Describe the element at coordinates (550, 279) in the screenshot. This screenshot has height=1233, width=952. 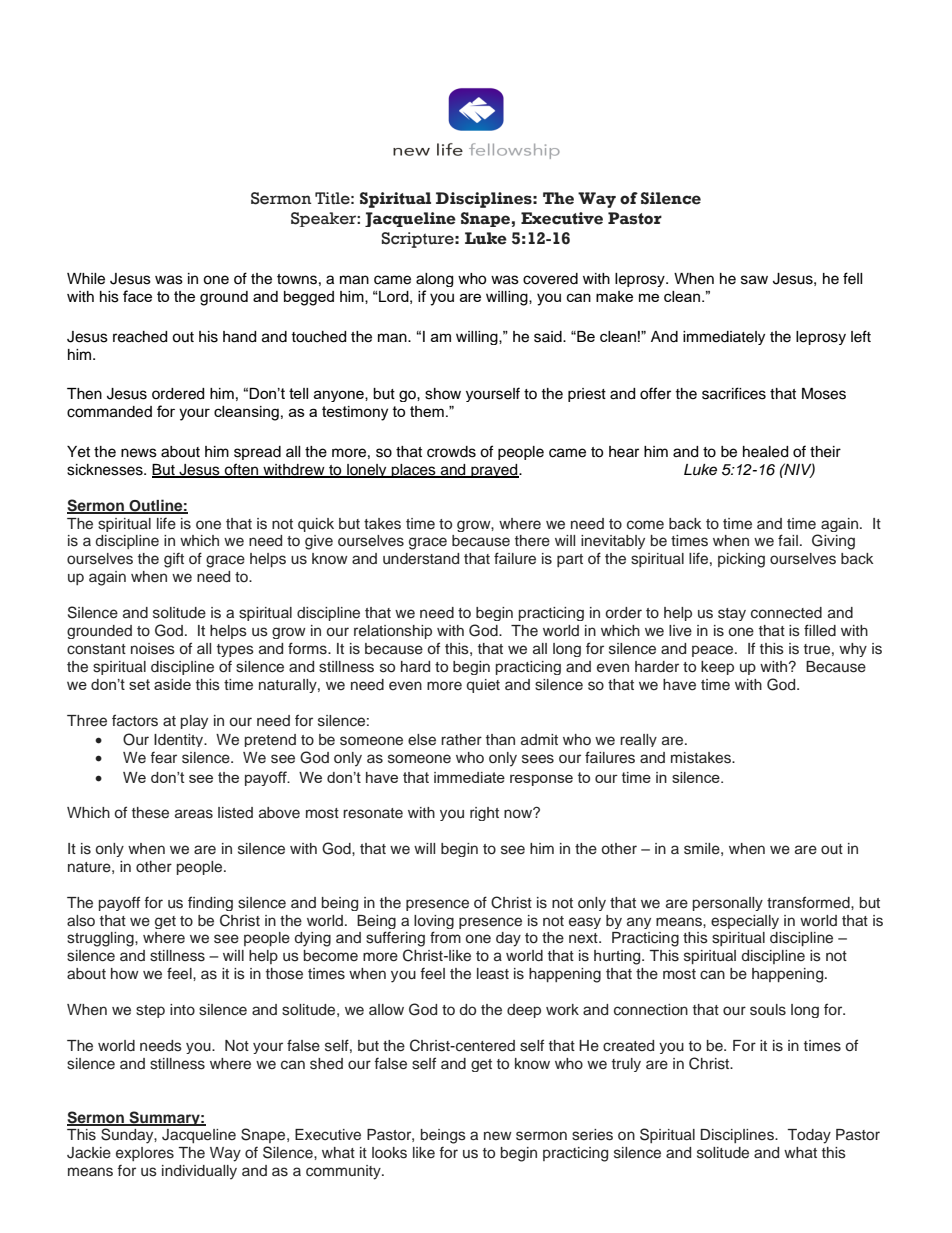
I see `covered` at that location.
